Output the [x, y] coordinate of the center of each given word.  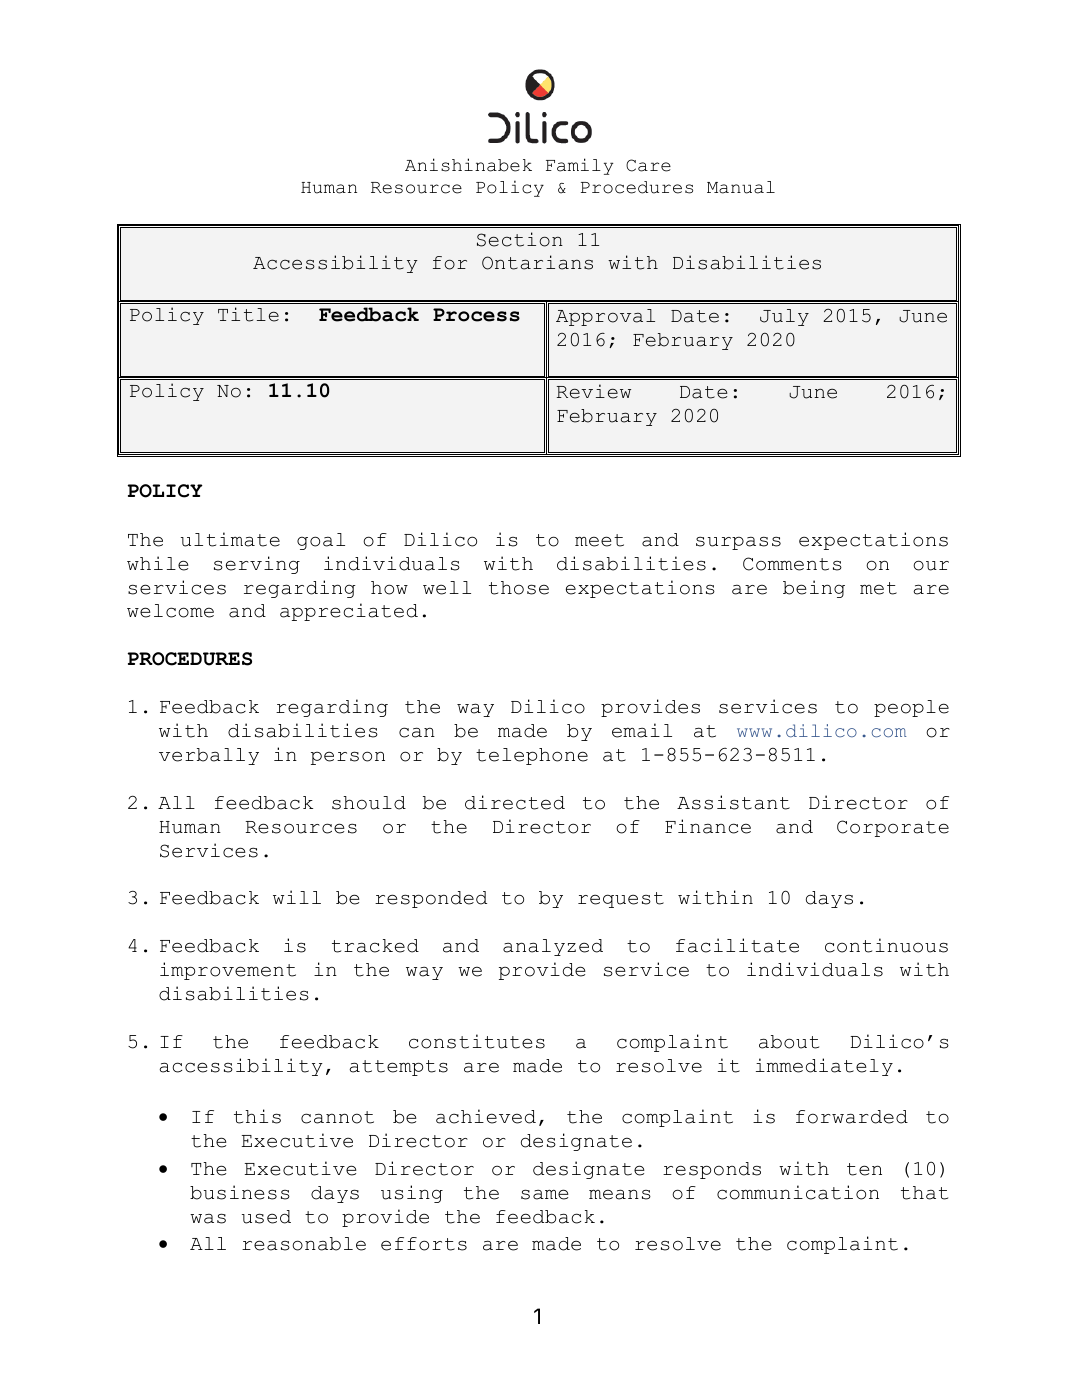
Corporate [893, 828]
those [519, 588]
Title [248, 314]
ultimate [230, 539]
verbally [209, 756]
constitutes [477, 1041]
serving [257, 565]
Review [594, 391]
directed [515, 802]
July [784, 317]
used [266, 1217]
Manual [741, 187]
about [789, 1042]
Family [579, 166]
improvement [228, 971]
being [814, 589]
